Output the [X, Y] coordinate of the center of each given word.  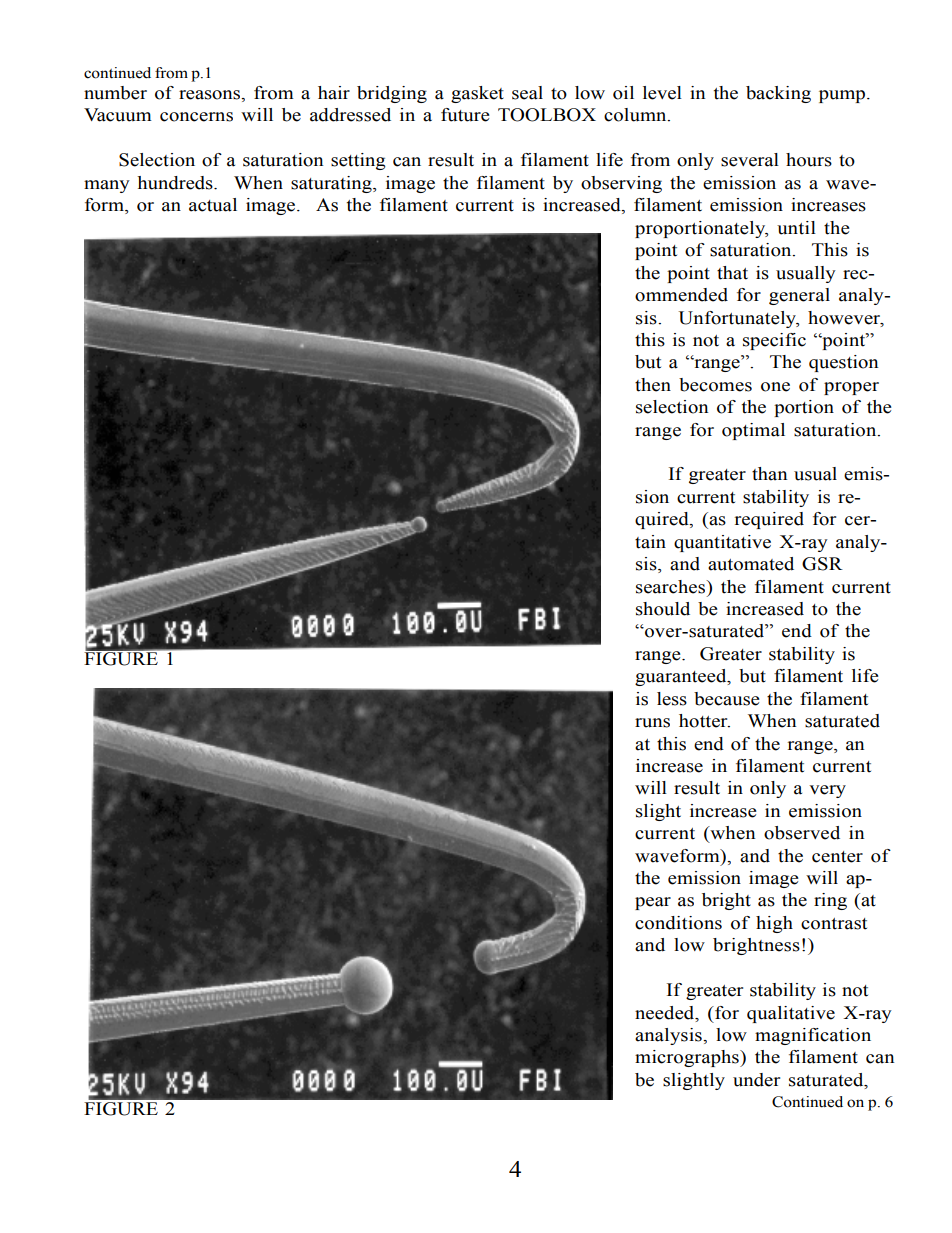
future [465, 115]
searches [672, 587]
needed [666, 1013]
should [663, 609]
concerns [196, 117]
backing [778, 94]
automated [751, 564]
